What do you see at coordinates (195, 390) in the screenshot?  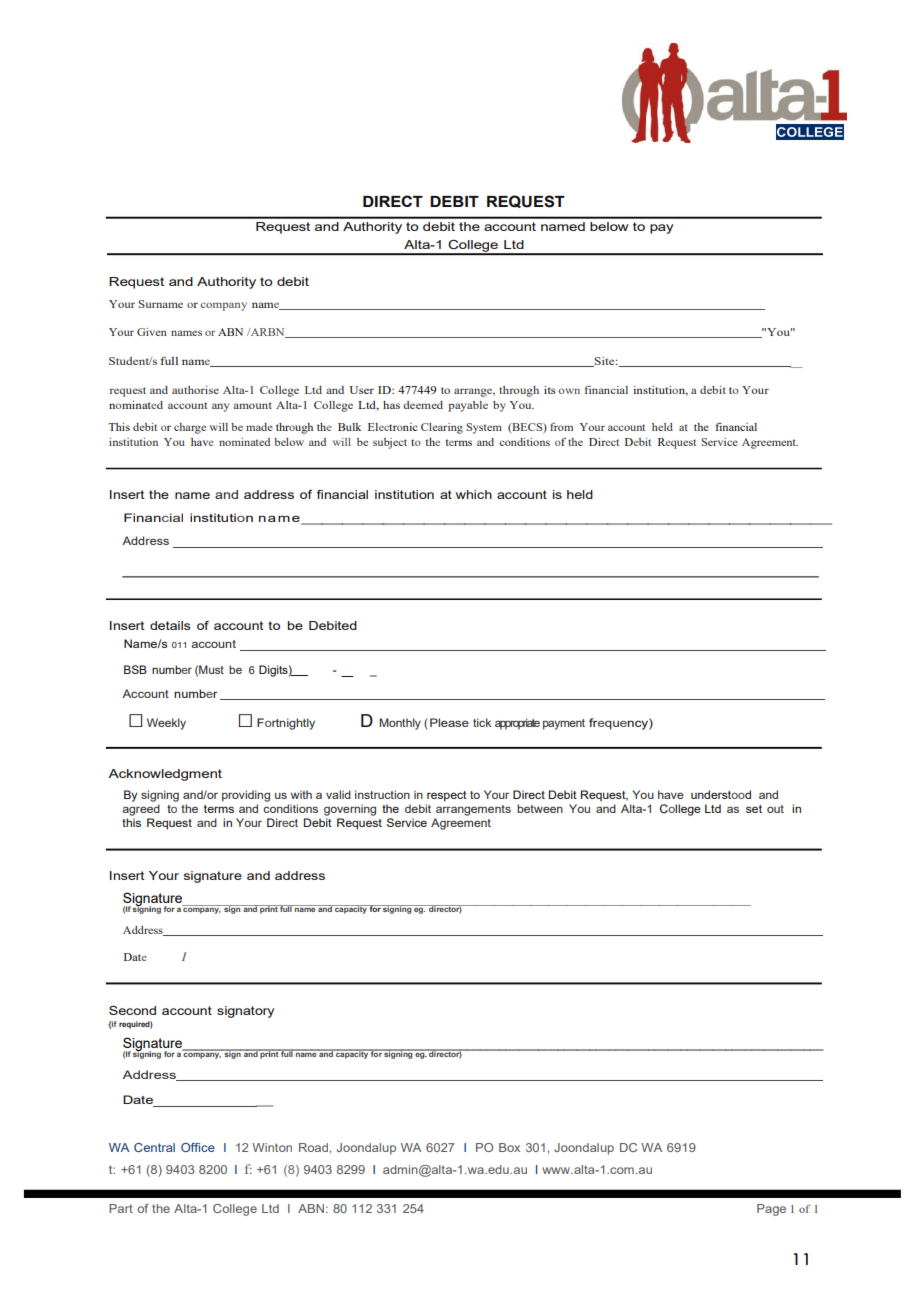 I see `authorise` at bounding box center [195, 390].
